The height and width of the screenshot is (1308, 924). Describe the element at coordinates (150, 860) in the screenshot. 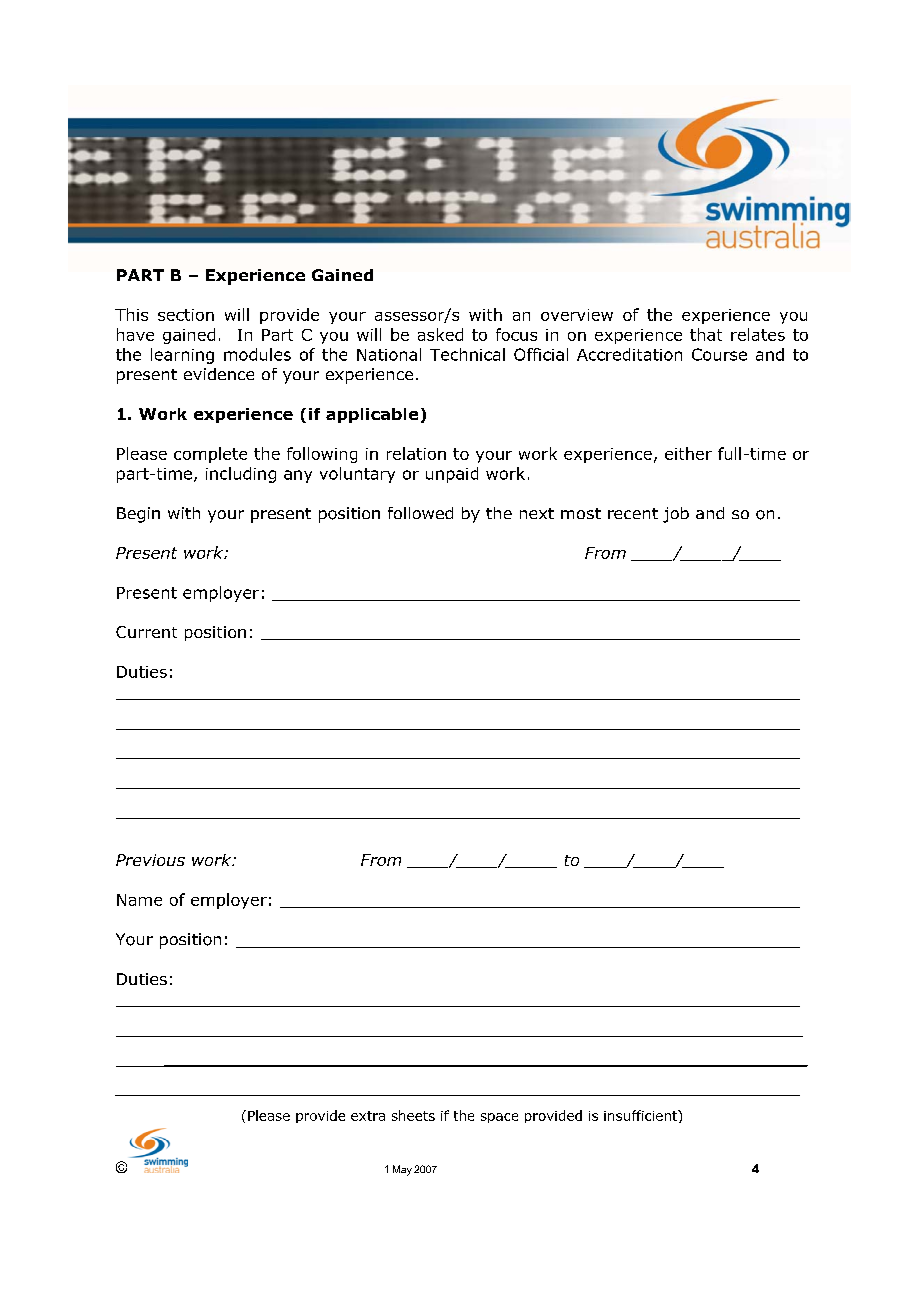

I see `Previous` at that location.
